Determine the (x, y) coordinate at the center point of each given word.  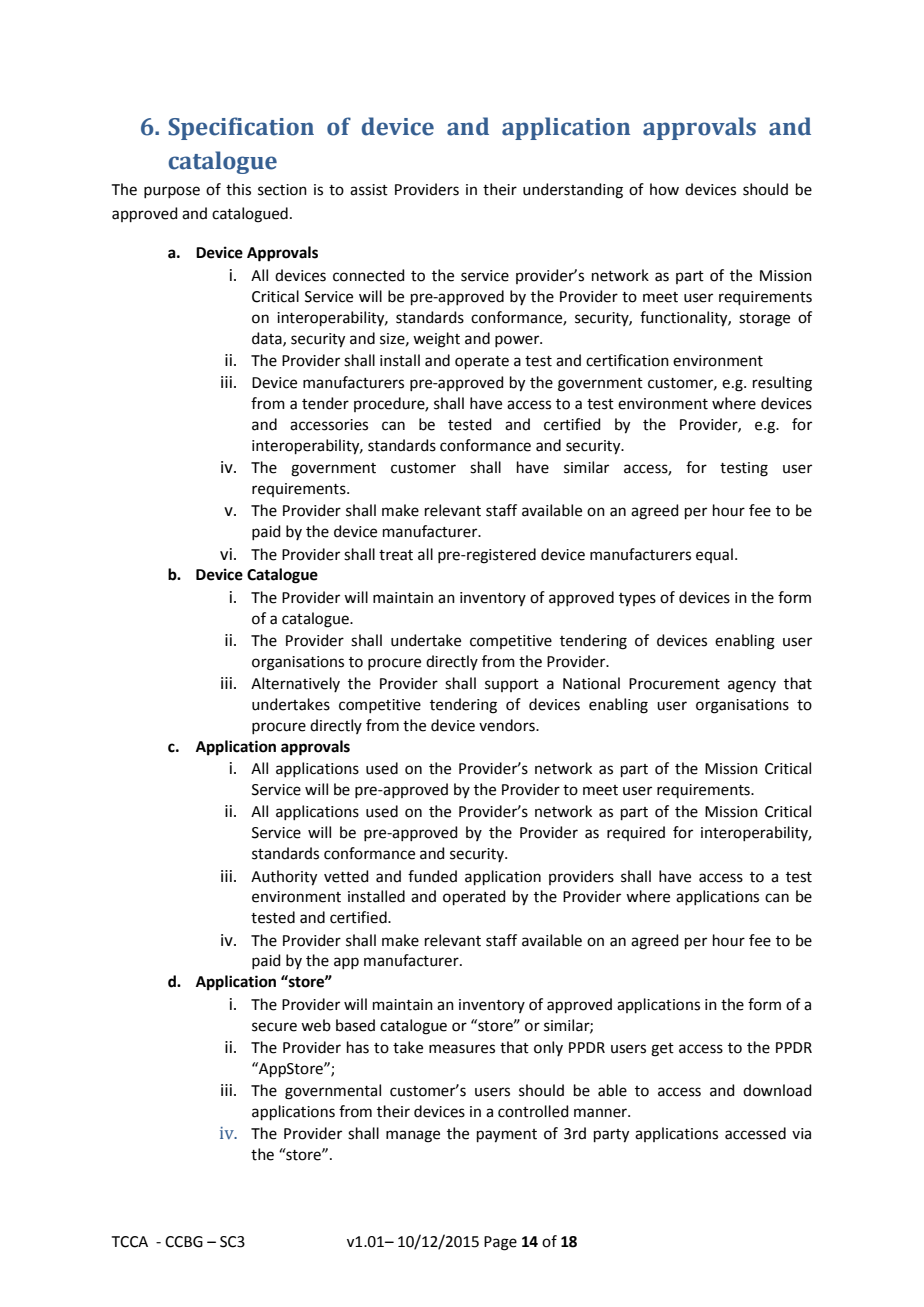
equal (714, 555)
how (664, 189)
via (801, 1134)
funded (432, 876)
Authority (284, 878)
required (636, 833)
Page (500, 1243)
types (637, 599)
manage (413, 1136)
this (238, 189)
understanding (573, 191)
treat (396, 555)
